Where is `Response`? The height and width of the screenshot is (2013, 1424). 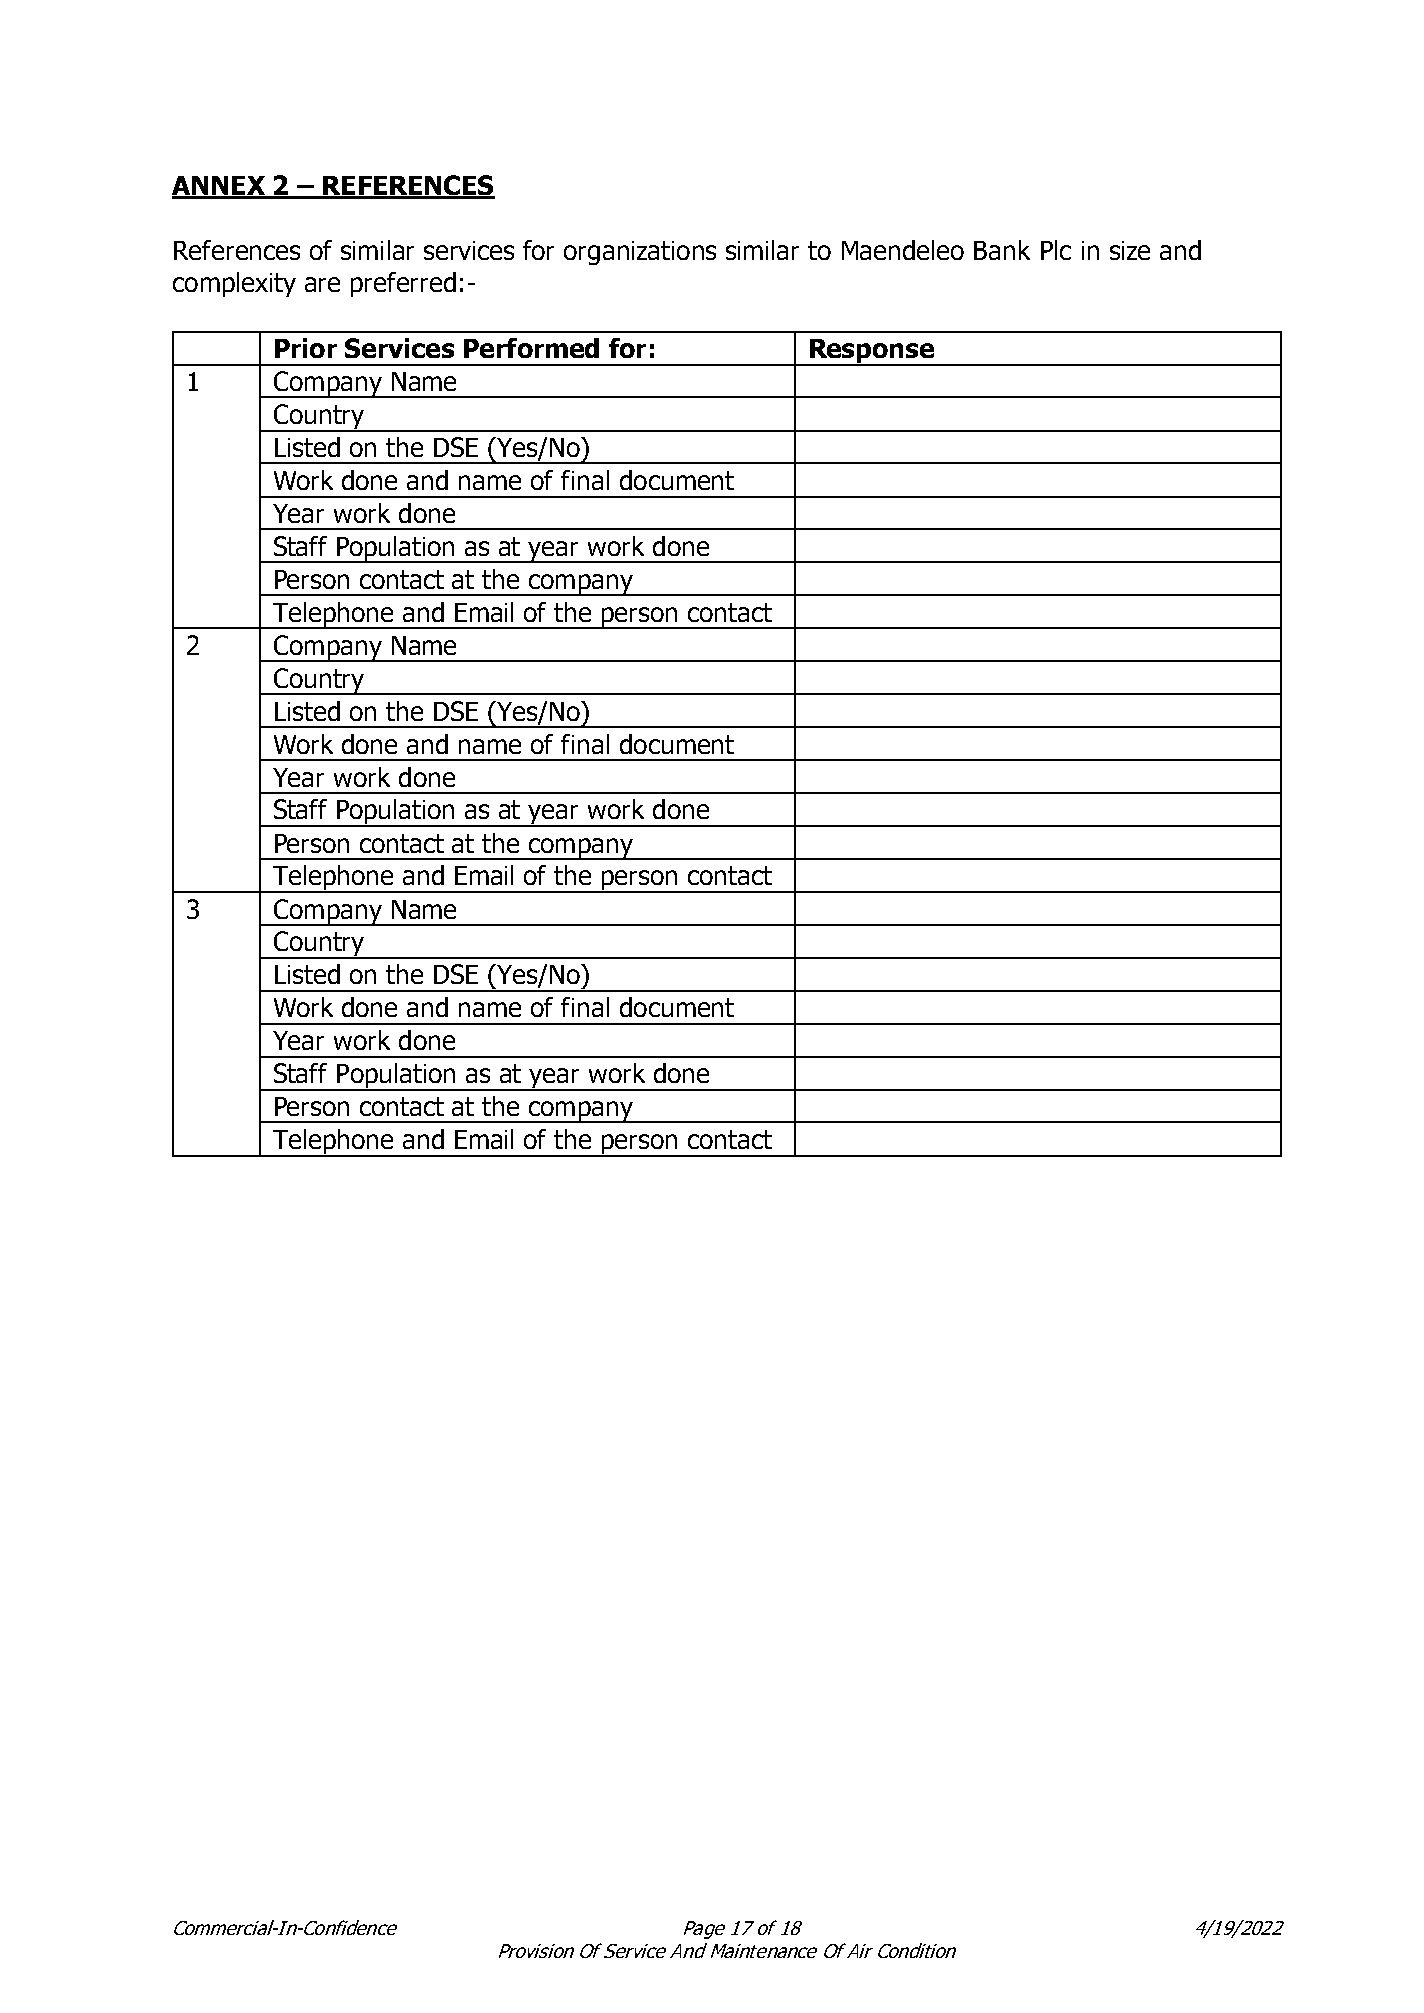 Response is located at coordinates (872, 352).
